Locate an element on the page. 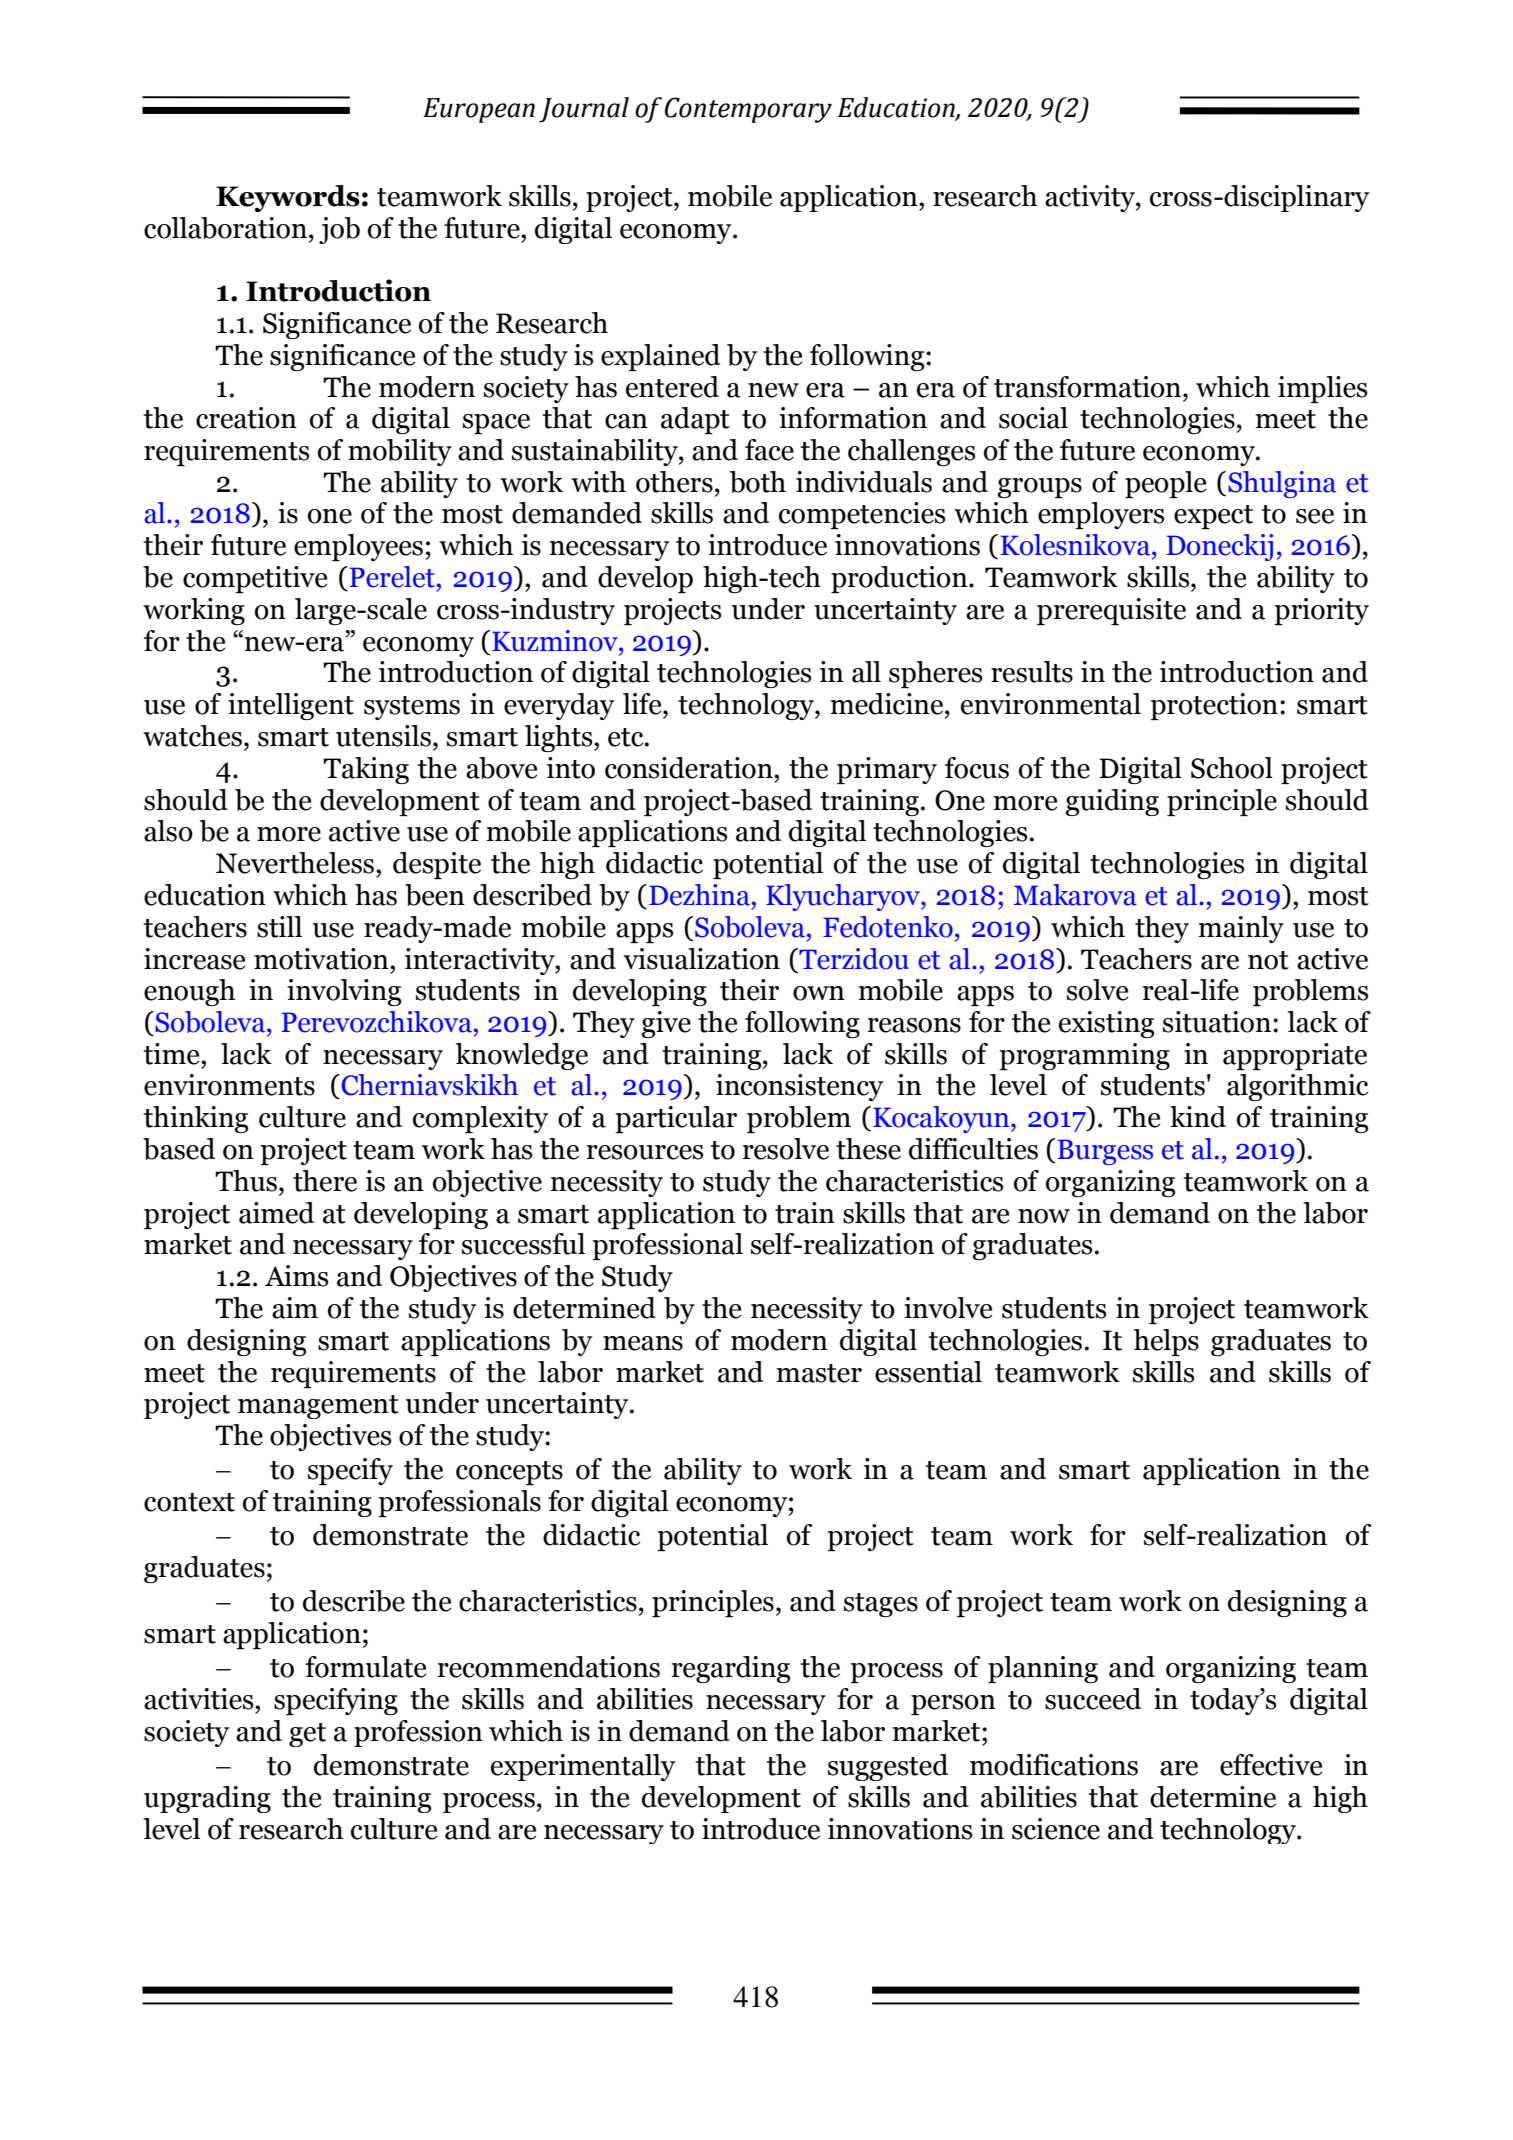 The height and width of the page is (2140, 1513). effective is located at coordinates (1271, 1765).
